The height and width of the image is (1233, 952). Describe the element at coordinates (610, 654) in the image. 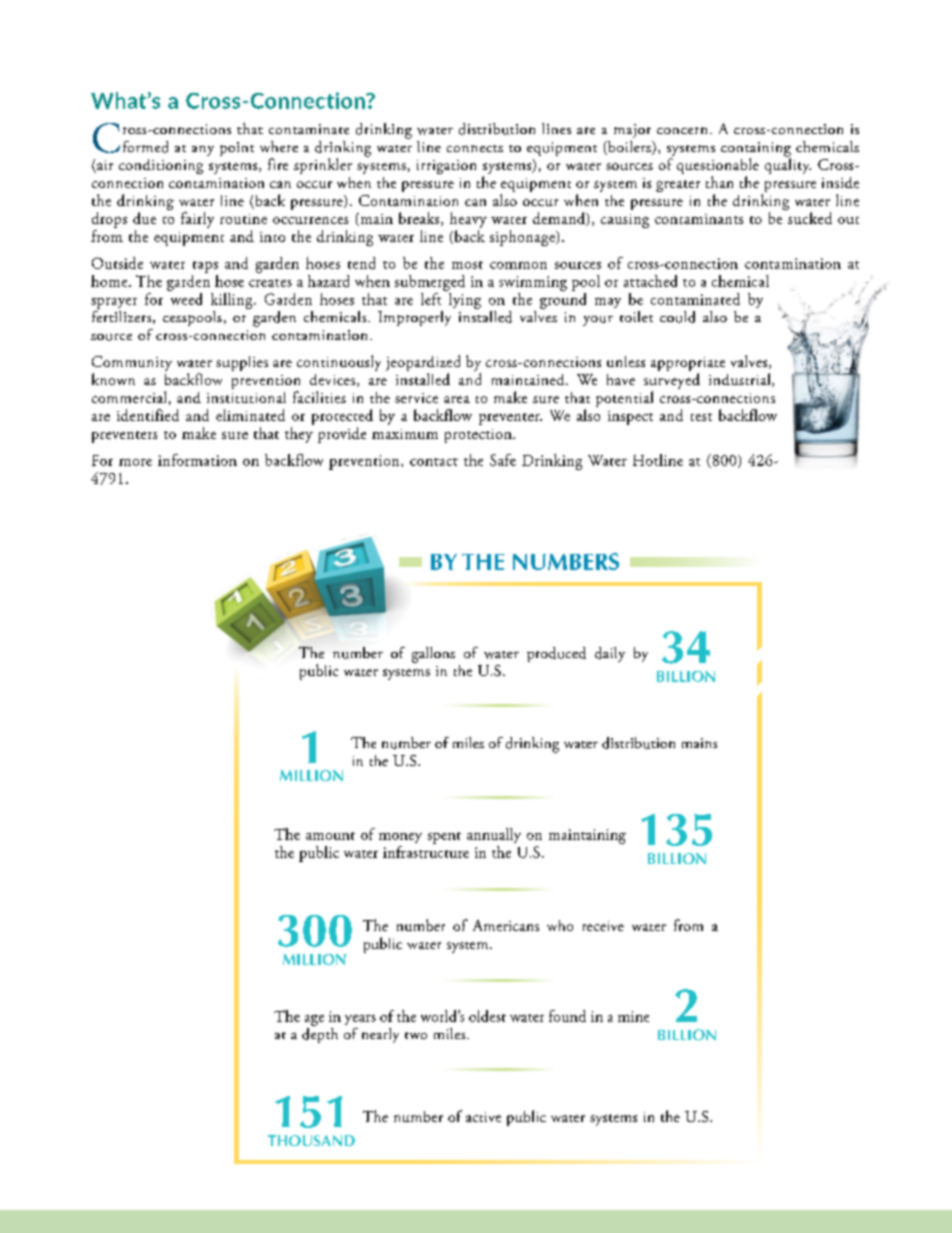

I see `daily` at that location.
